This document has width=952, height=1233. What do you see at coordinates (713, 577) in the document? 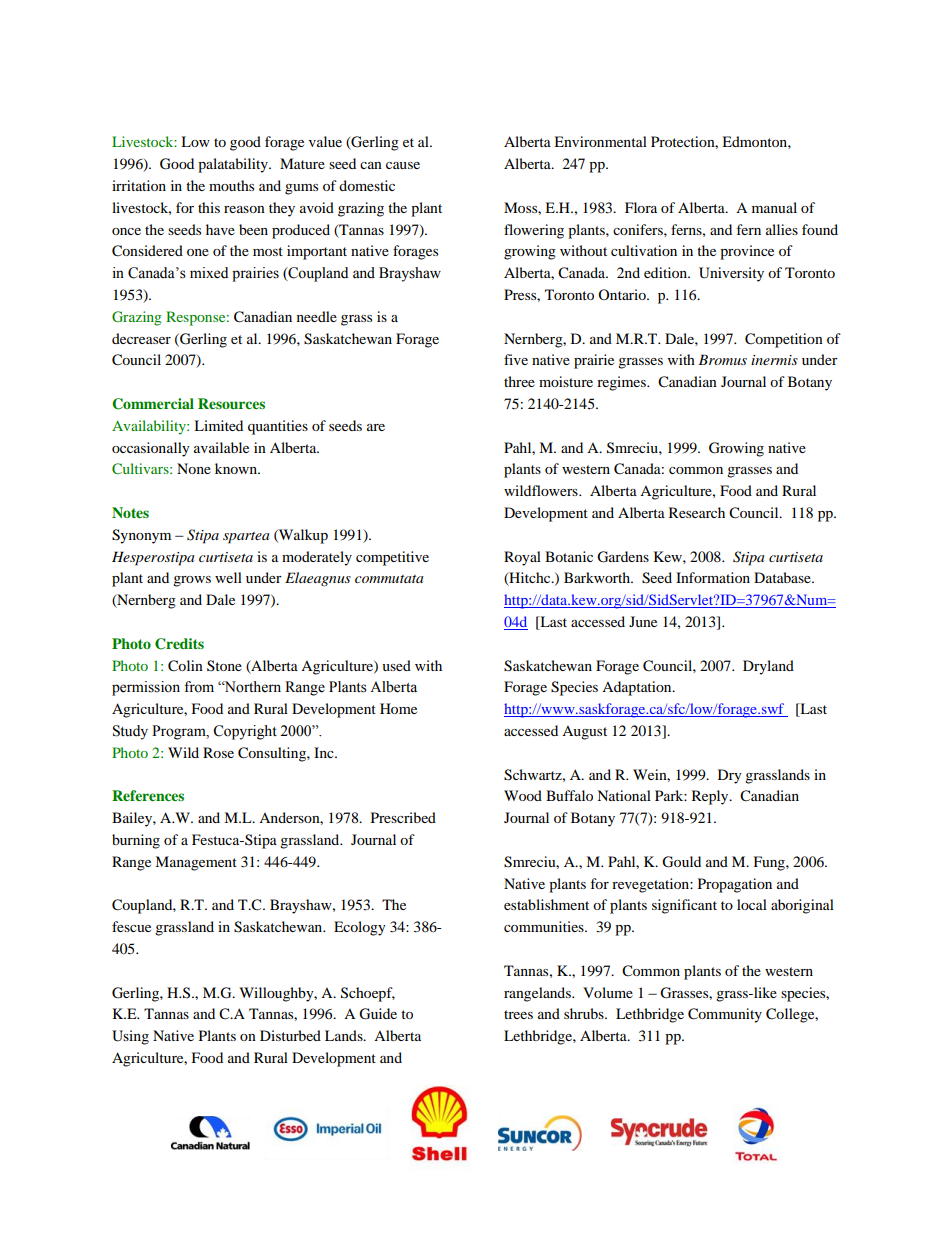
I see `Information` at bounding box center [713, 577].
